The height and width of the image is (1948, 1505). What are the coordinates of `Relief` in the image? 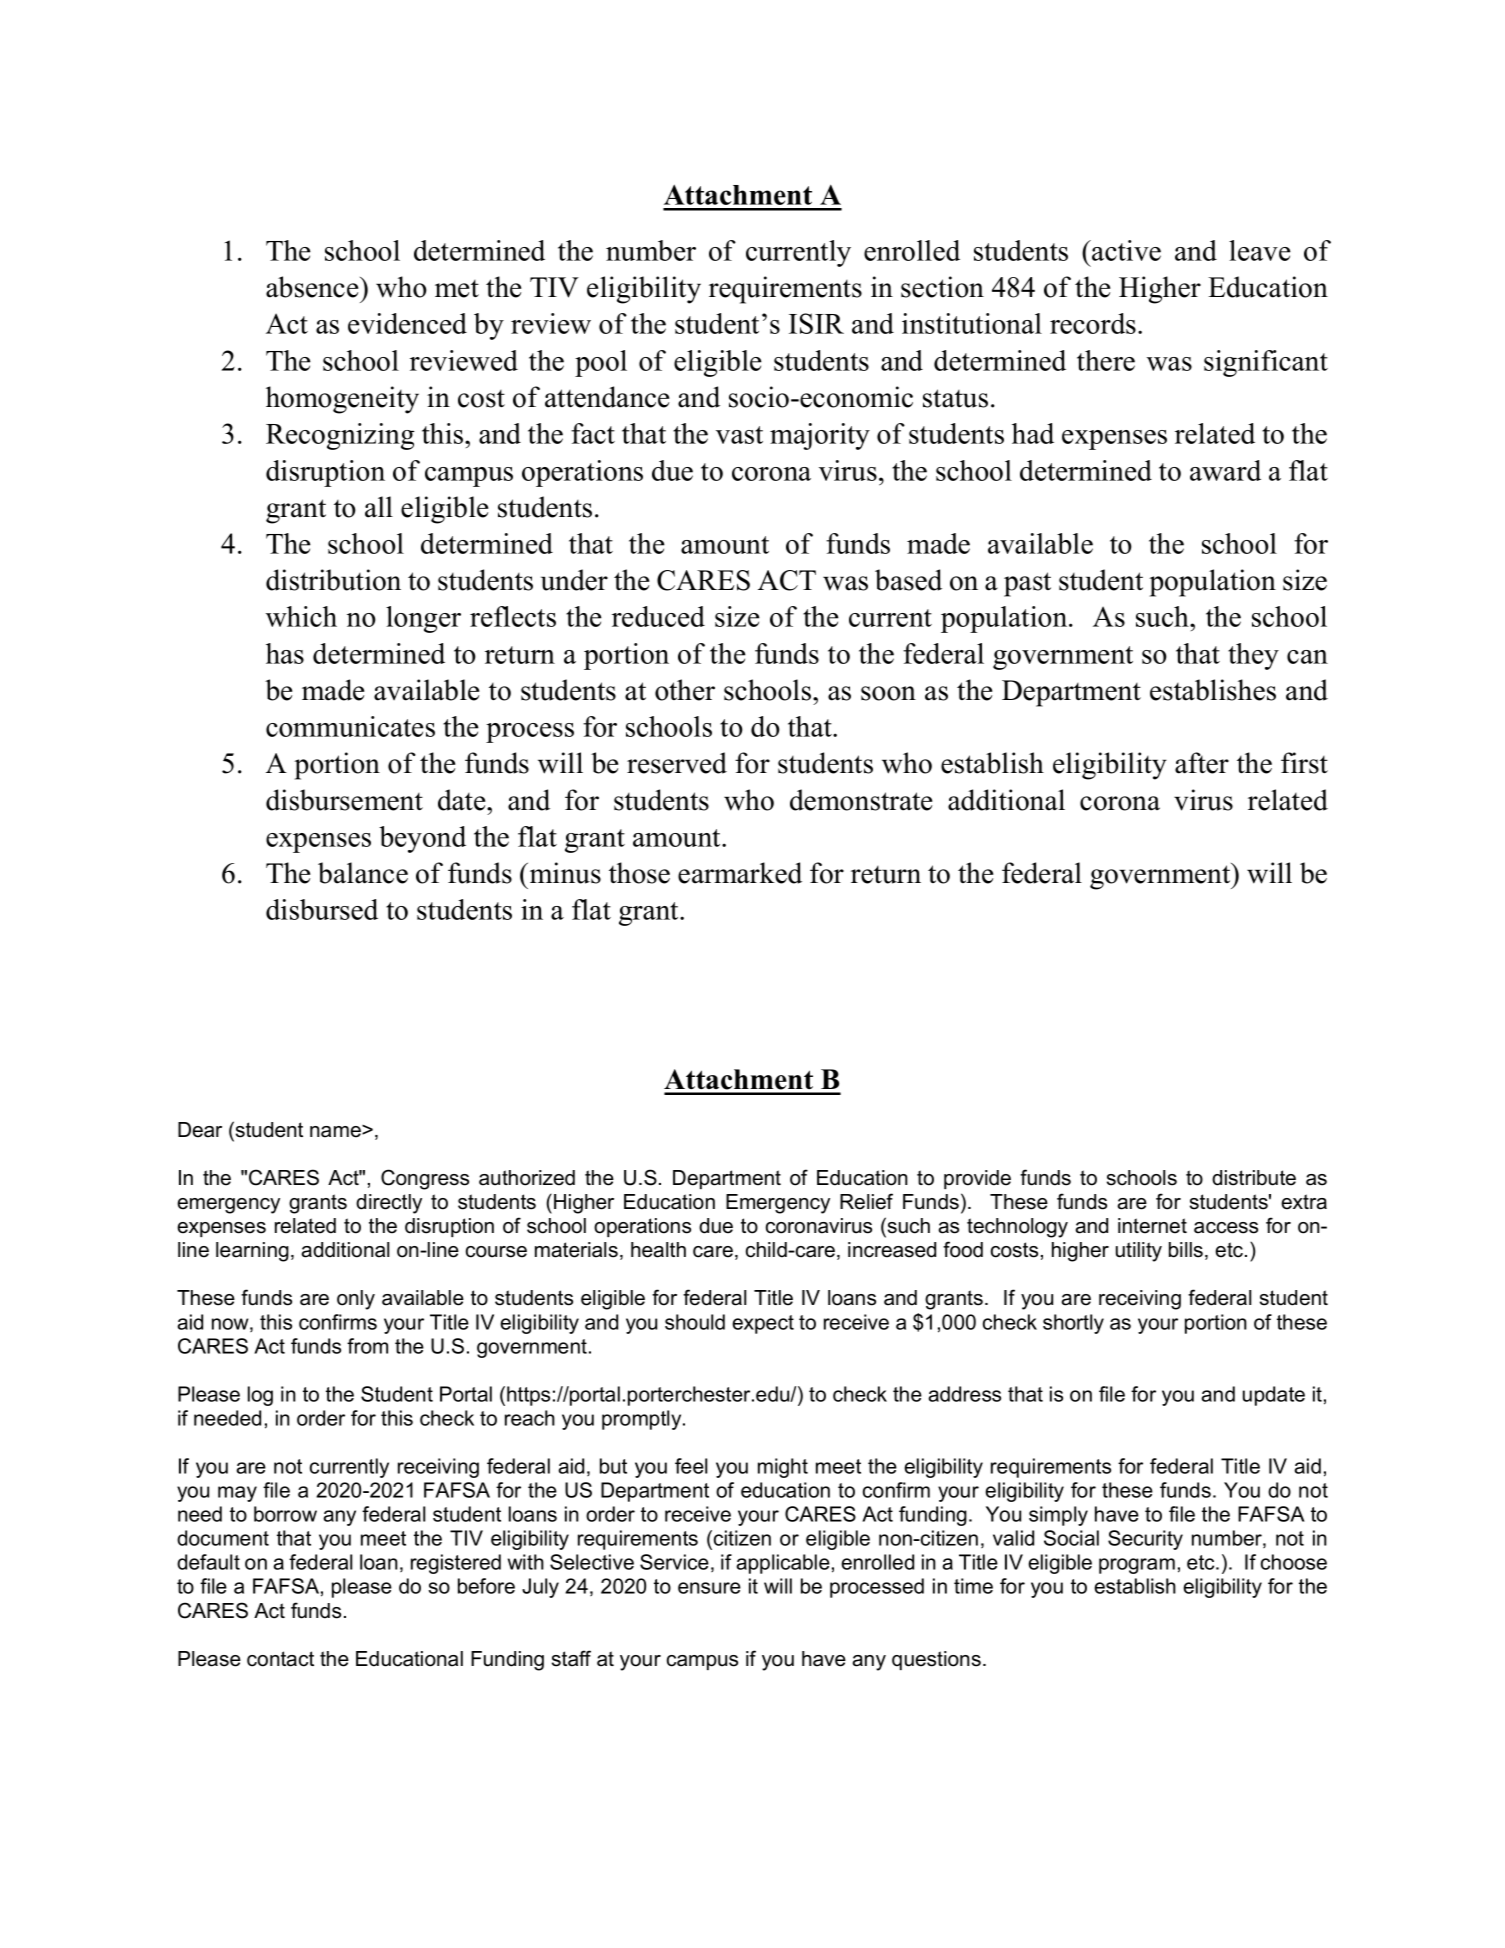 It's located at (866, 1201).
